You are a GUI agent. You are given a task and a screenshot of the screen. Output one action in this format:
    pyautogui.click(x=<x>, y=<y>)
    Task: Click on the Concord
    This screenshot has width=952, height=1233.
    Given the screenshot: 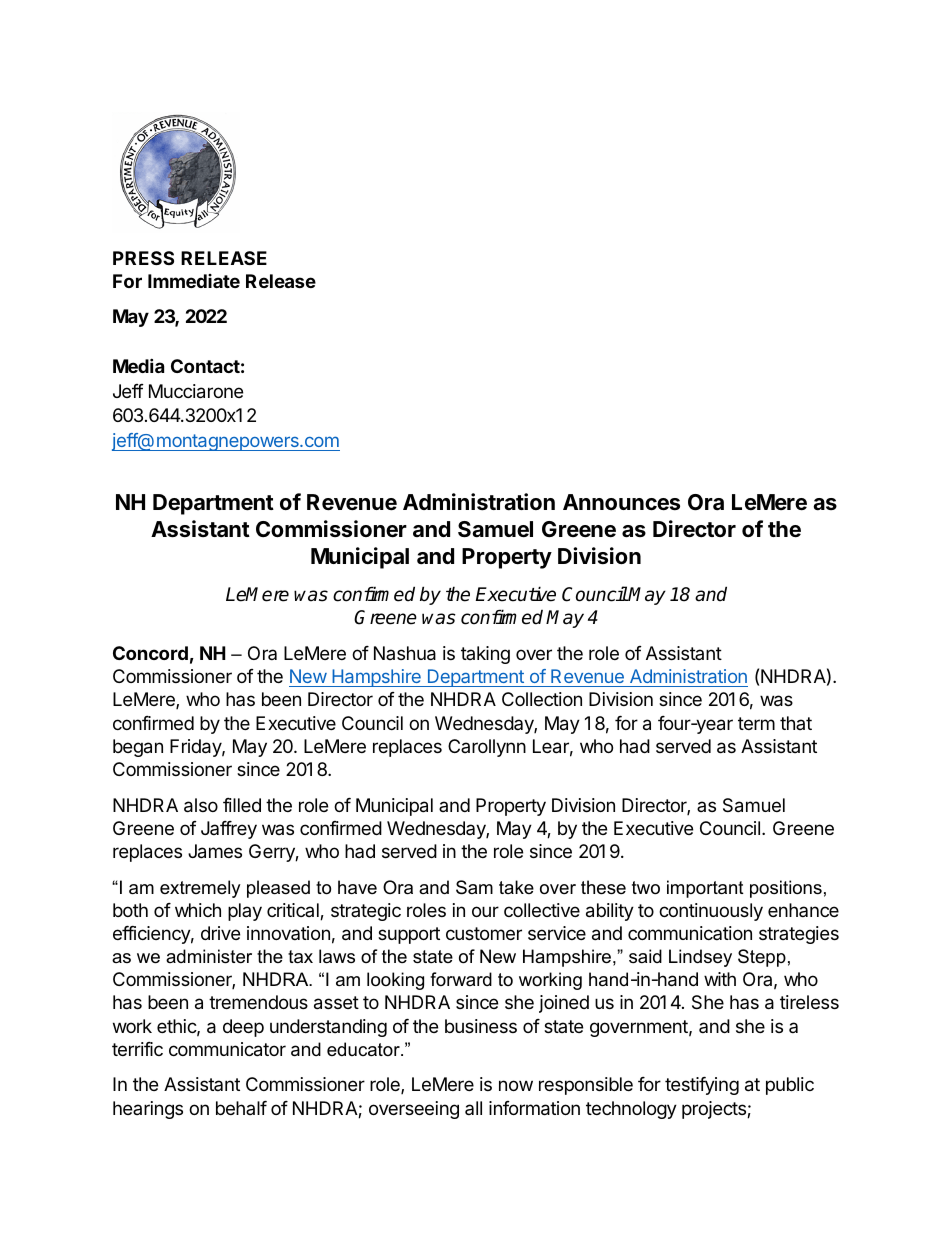 What is the action you would take?
    pyautogui.click(x=150, y=653)
